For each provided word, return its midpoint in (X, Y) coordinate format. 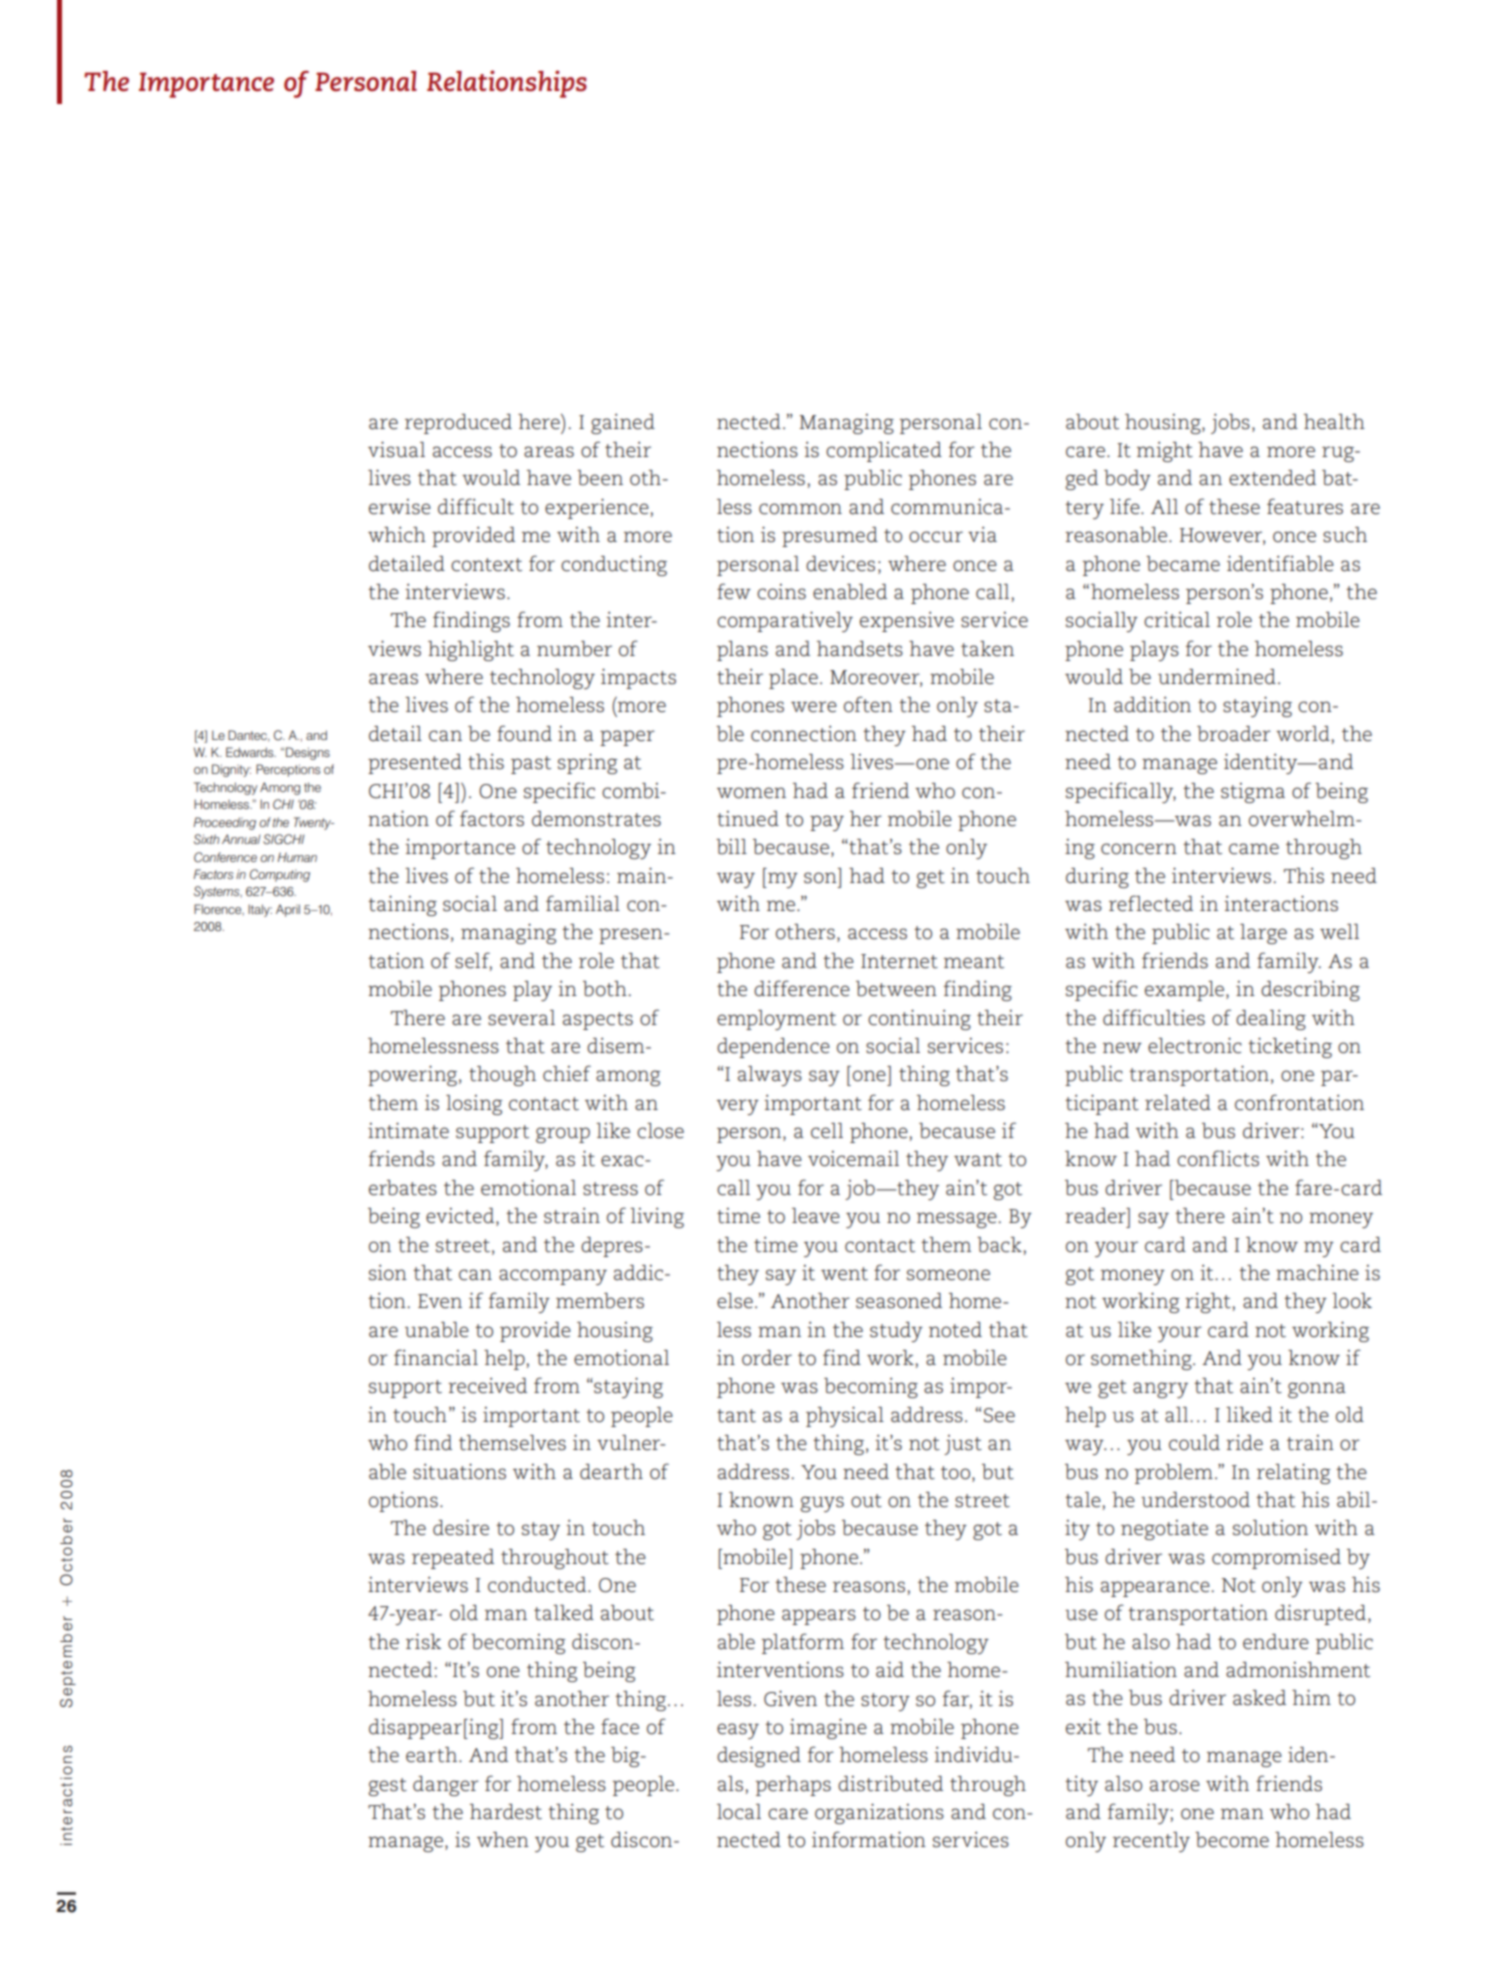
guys (822, 1504)
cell (827, 1131)
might (1165, 452)
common (800, 509)
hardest (506, 1812)
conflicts (1218, 1158)
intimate (408, 1131)
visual (396, 450)
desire (461, 1528)
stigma (1253, 793)
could (1194, 1443)
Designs (308, 753)
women (751, 793)
